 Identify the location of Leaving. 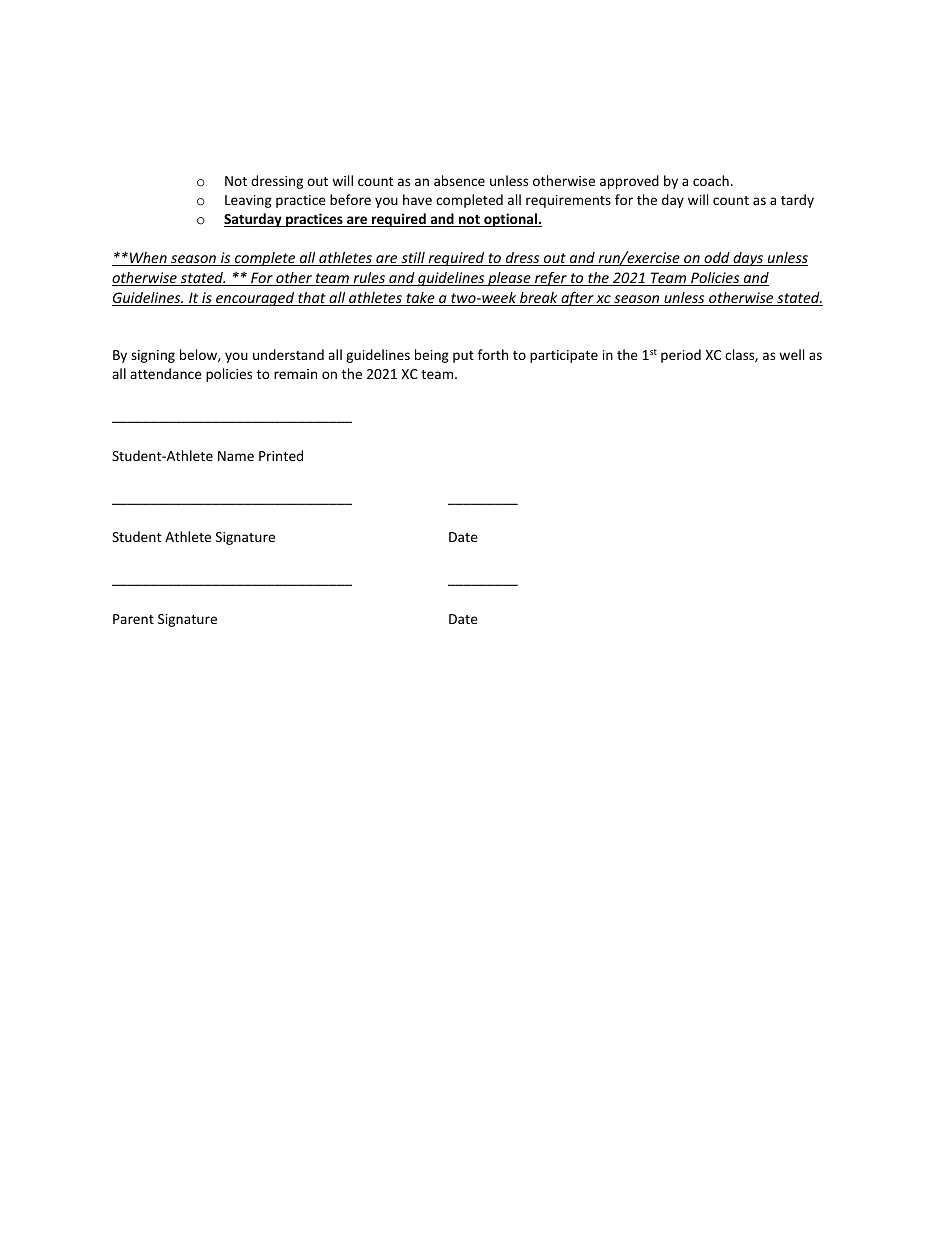
(248, 201).
